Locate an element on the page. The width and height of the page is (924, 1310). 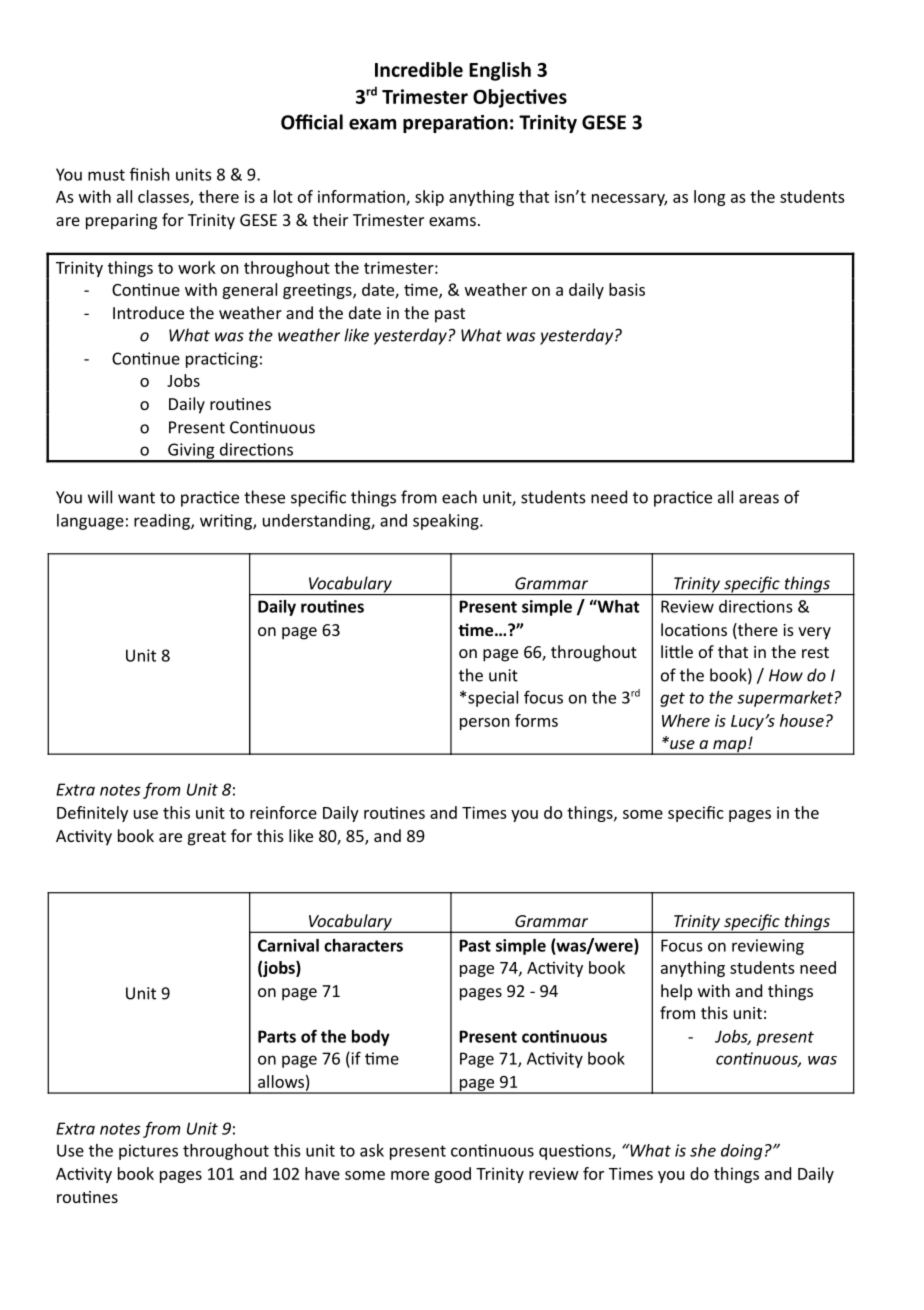
must is located at coordinates (106, 175).
